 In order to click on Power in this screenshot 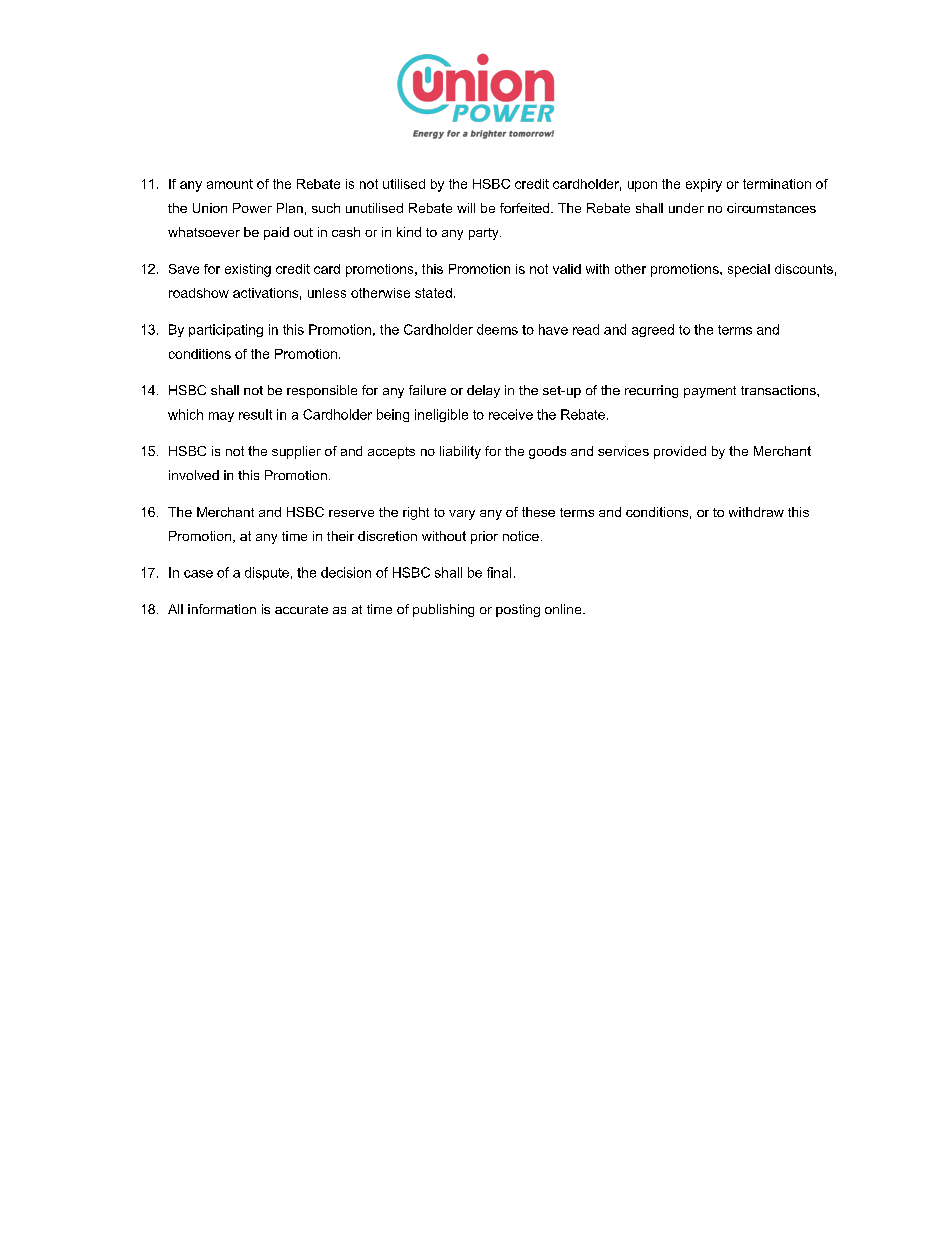, I will do `click(252, 208)`.
